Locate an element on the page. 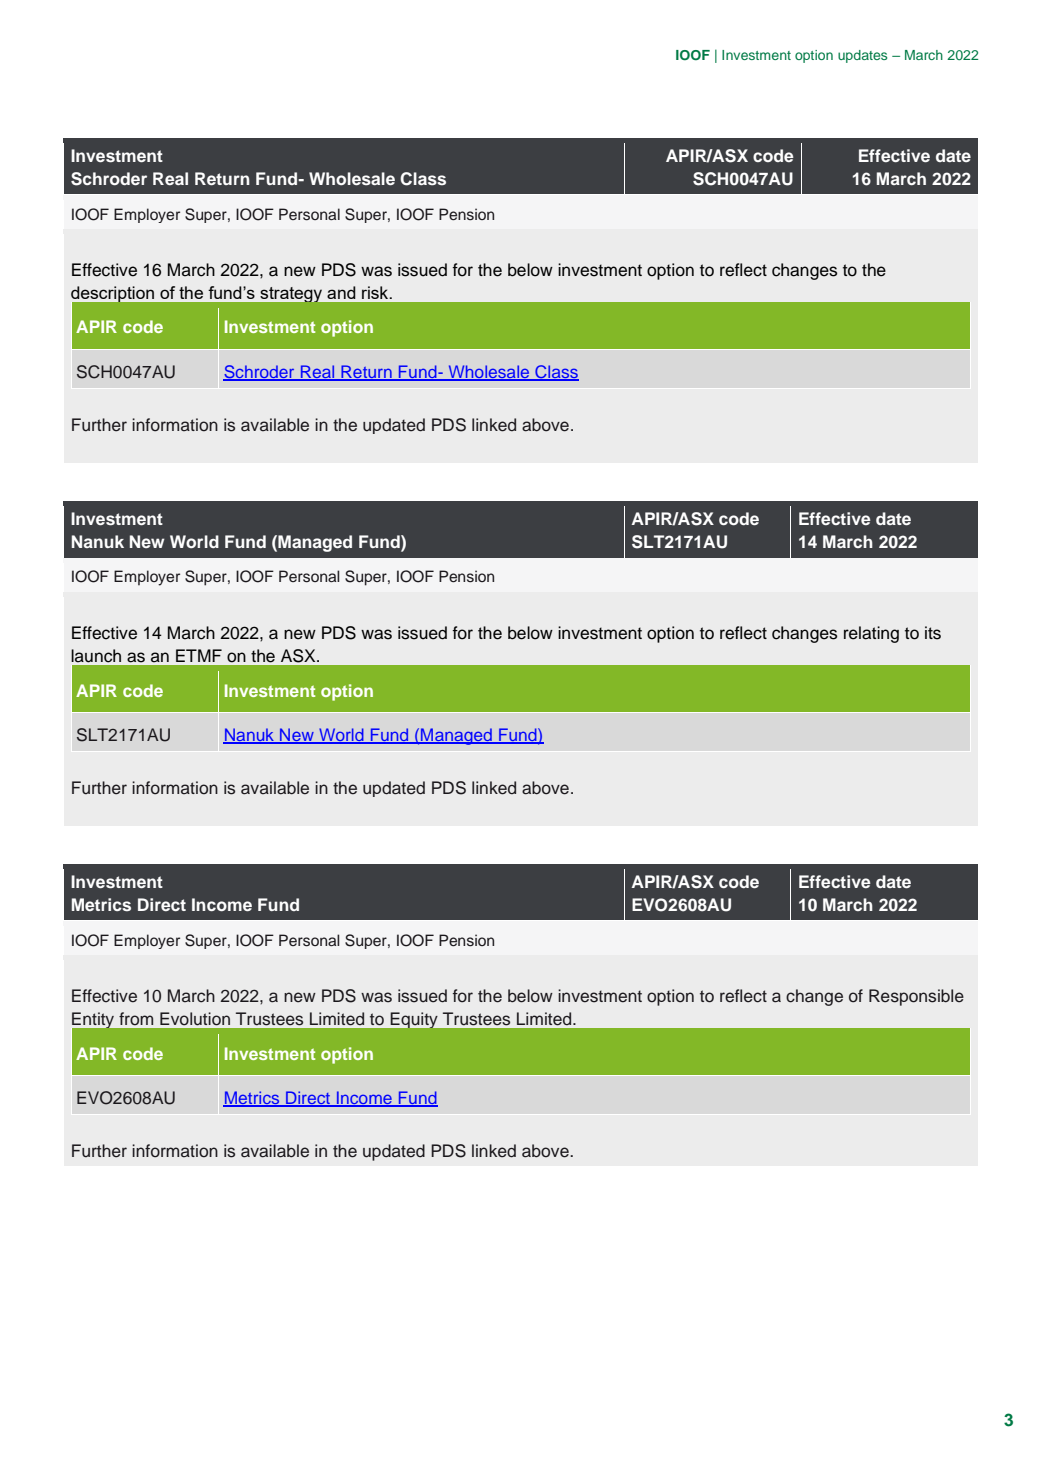  from is located at coordinates (136, 1019).
